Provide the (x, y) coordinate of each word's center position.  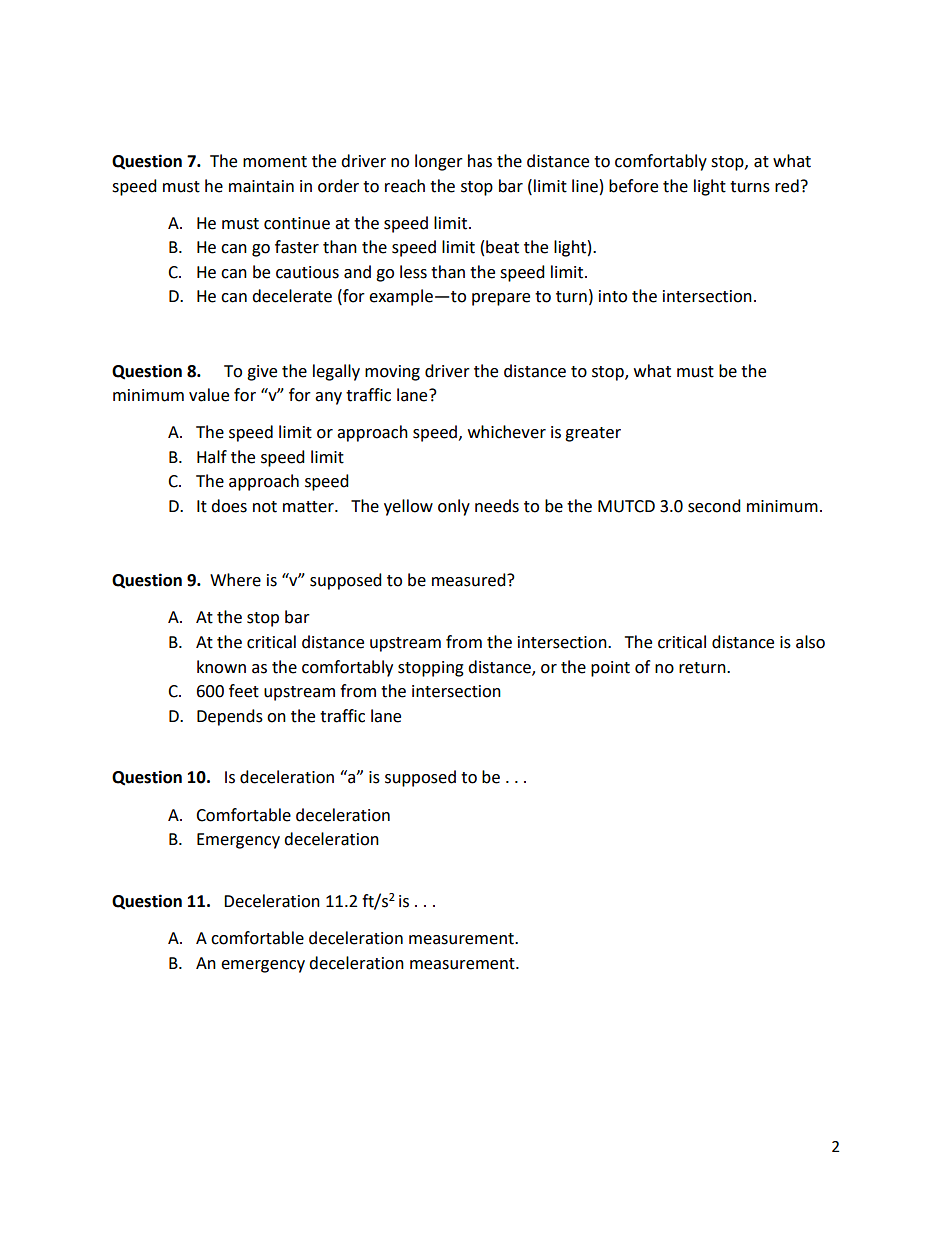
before (633, 186)
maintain (261, 186)
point (610, 669)
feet (244, 691)
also (810, 642)
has (480, 161)
